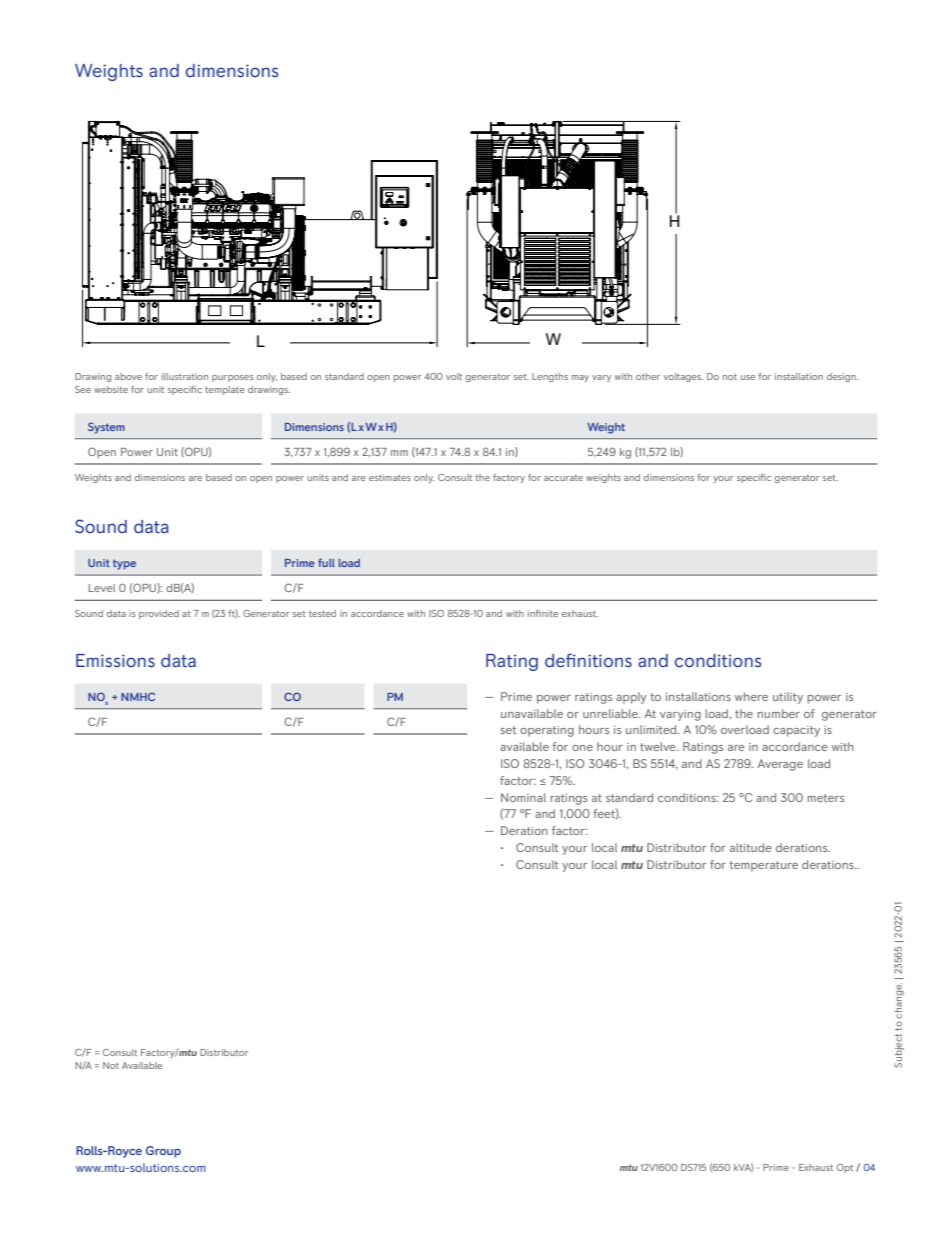 This image has height=1233, width=952. Describe the element at coordinates (845, 1168) in the image. I see `Opt` at that location.
